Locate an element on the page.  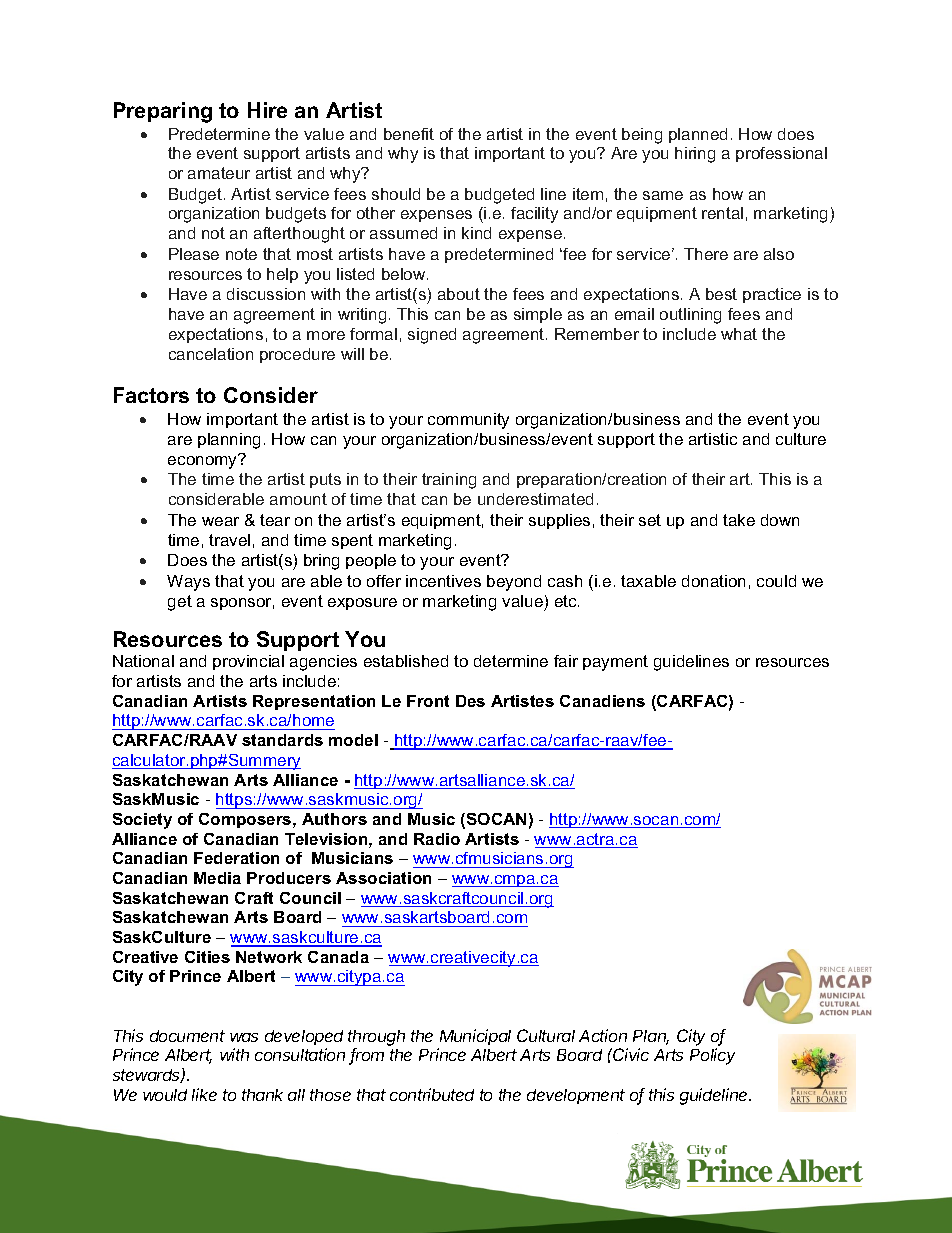
hiring is located at coordinates (695, 155).
